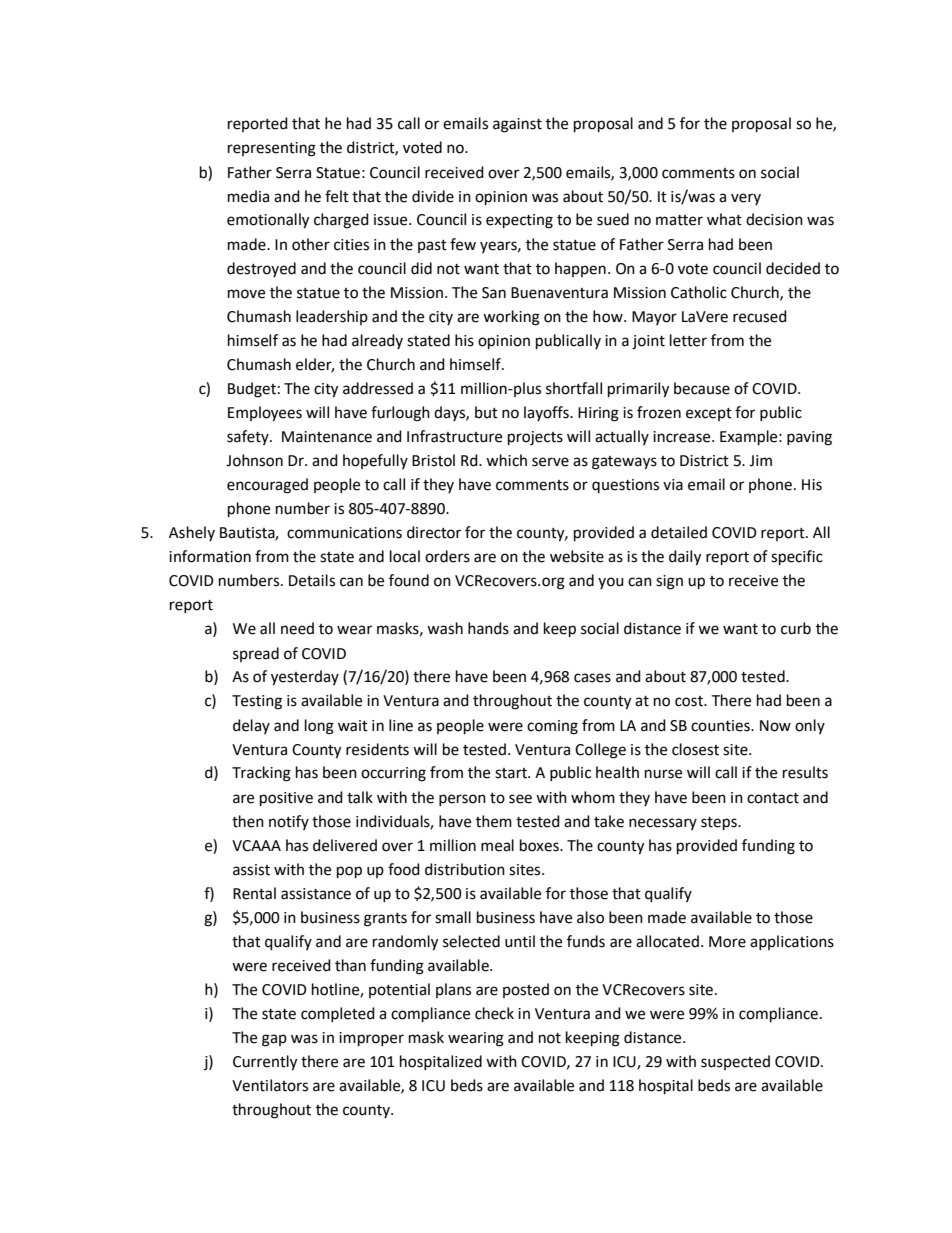 This screenshot has height=1233, width=952. I want to click on representing, so click(272, 149).
